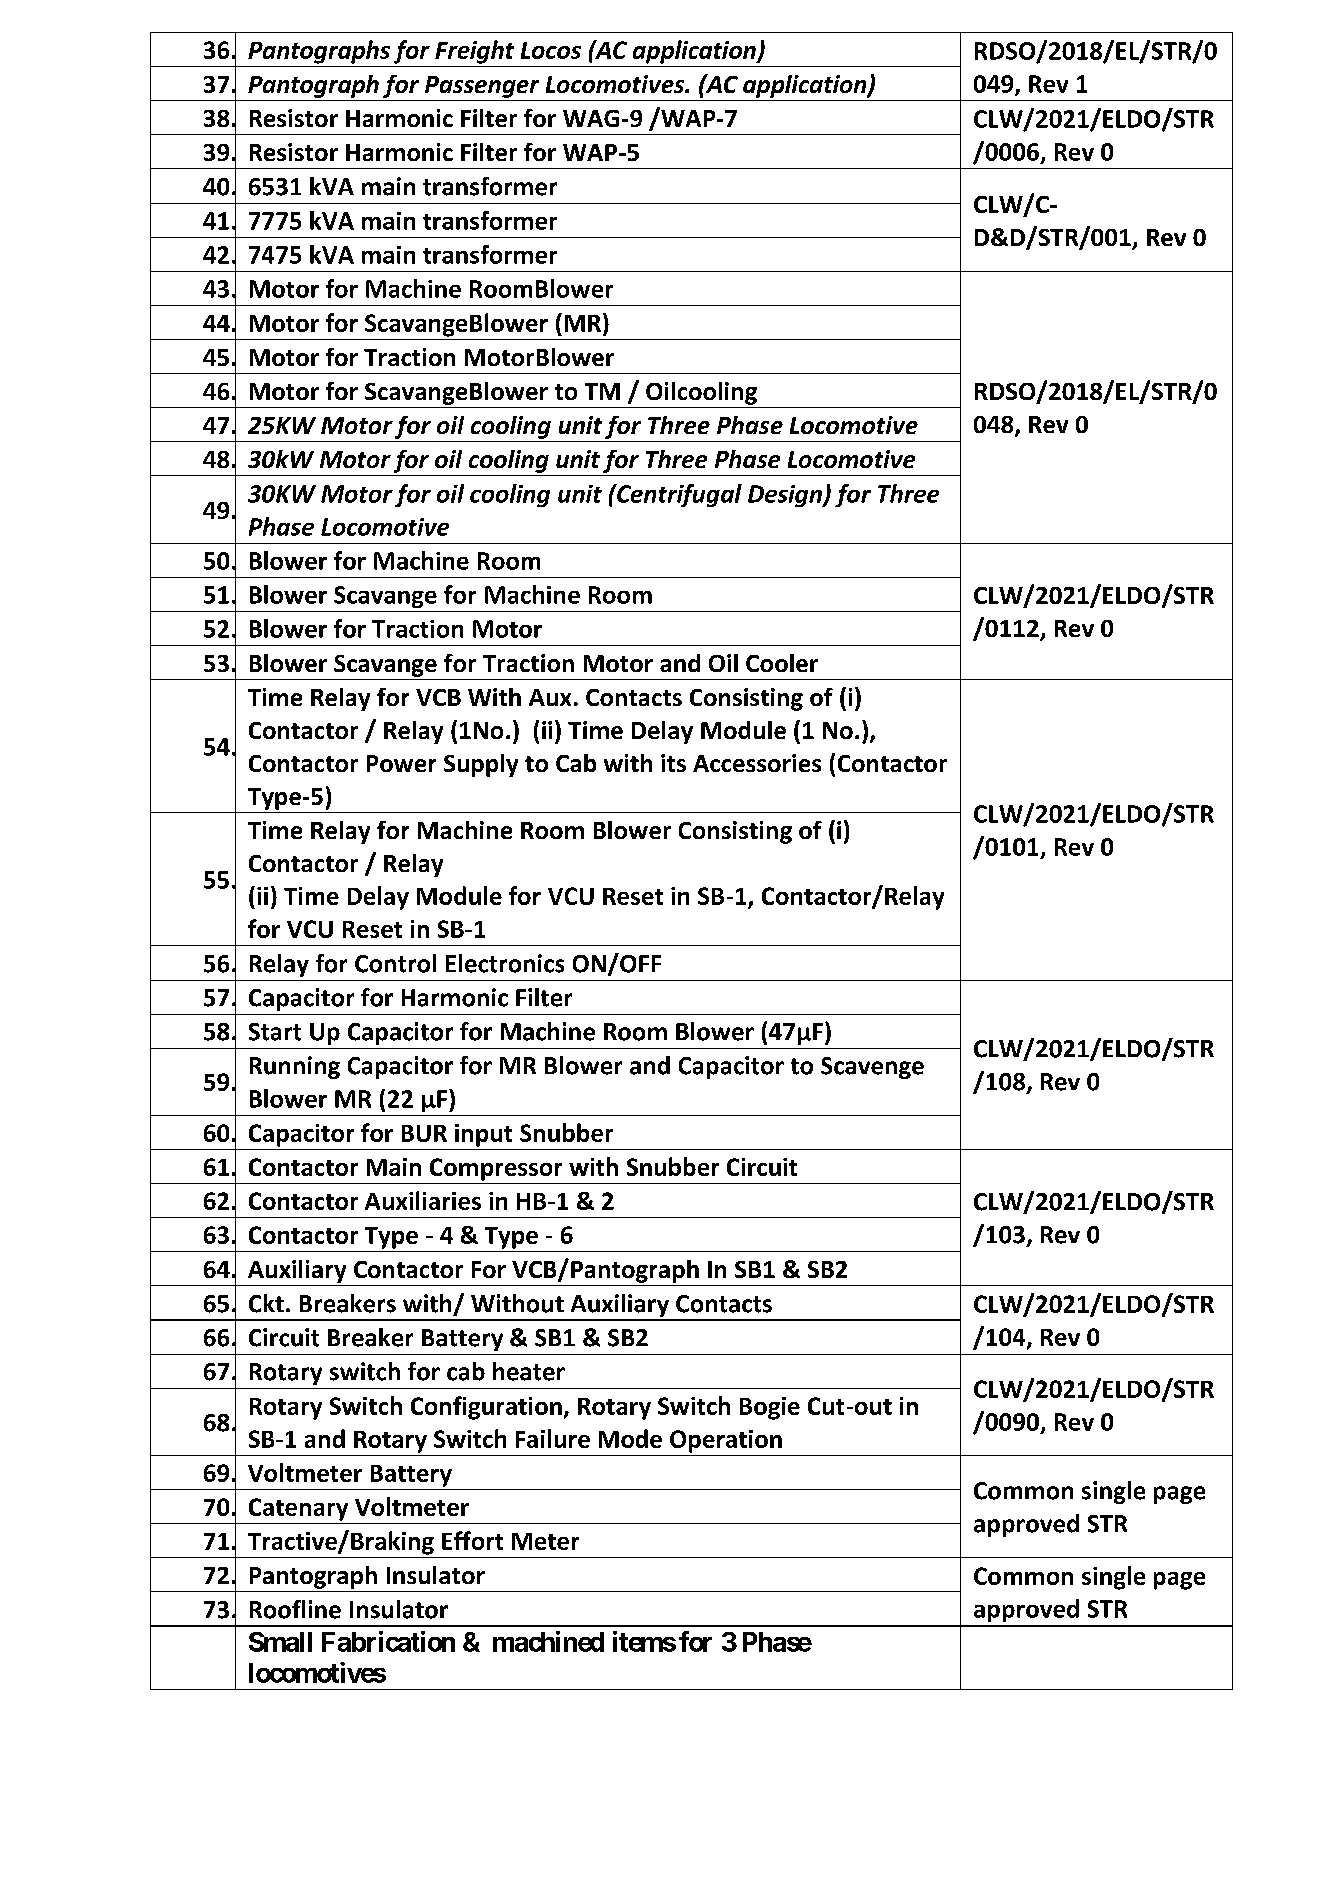  I want to click on Effort, so click(472, 1540).
